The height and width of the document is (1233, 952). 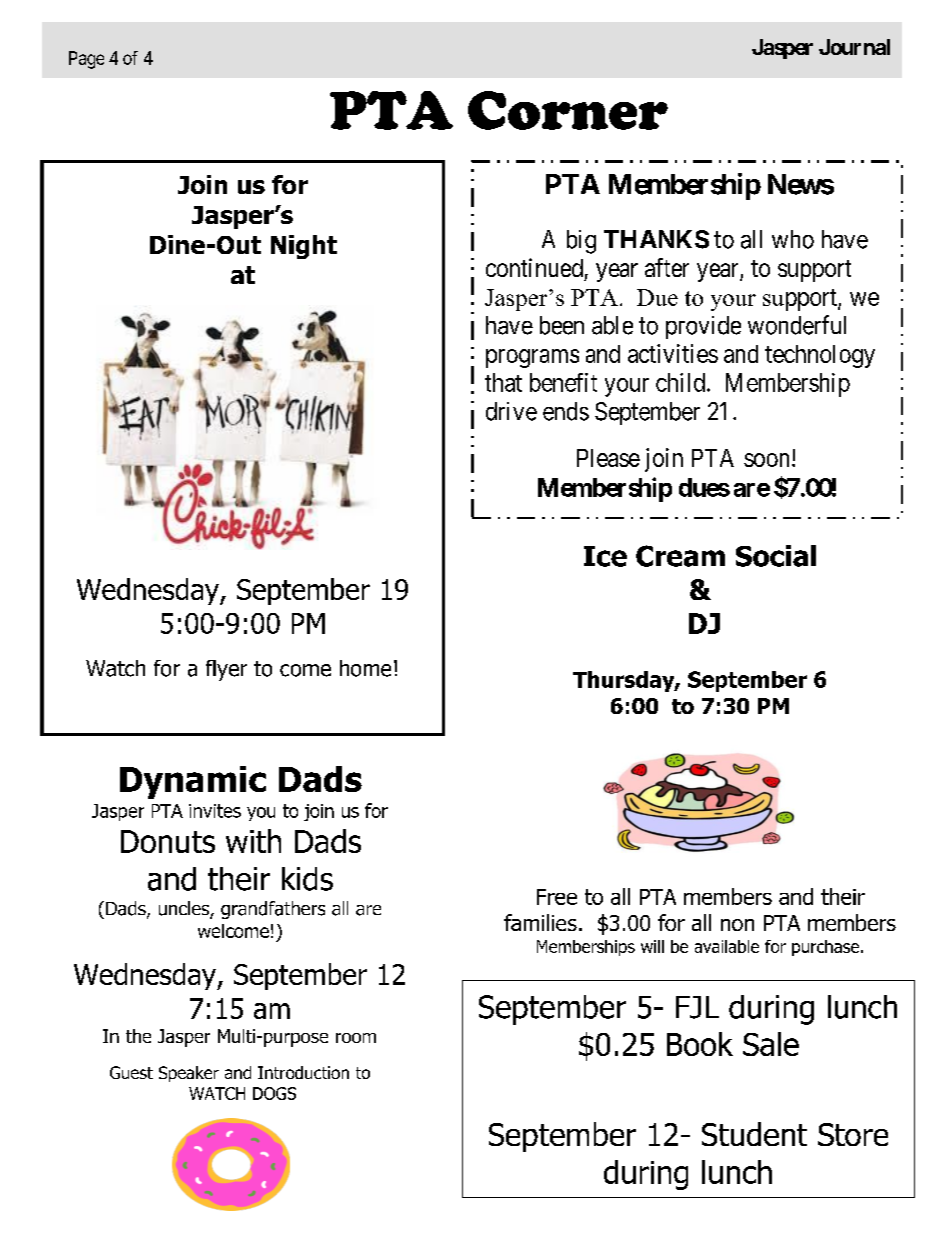 I want to click on Corner, so click(x=568, y=110).
